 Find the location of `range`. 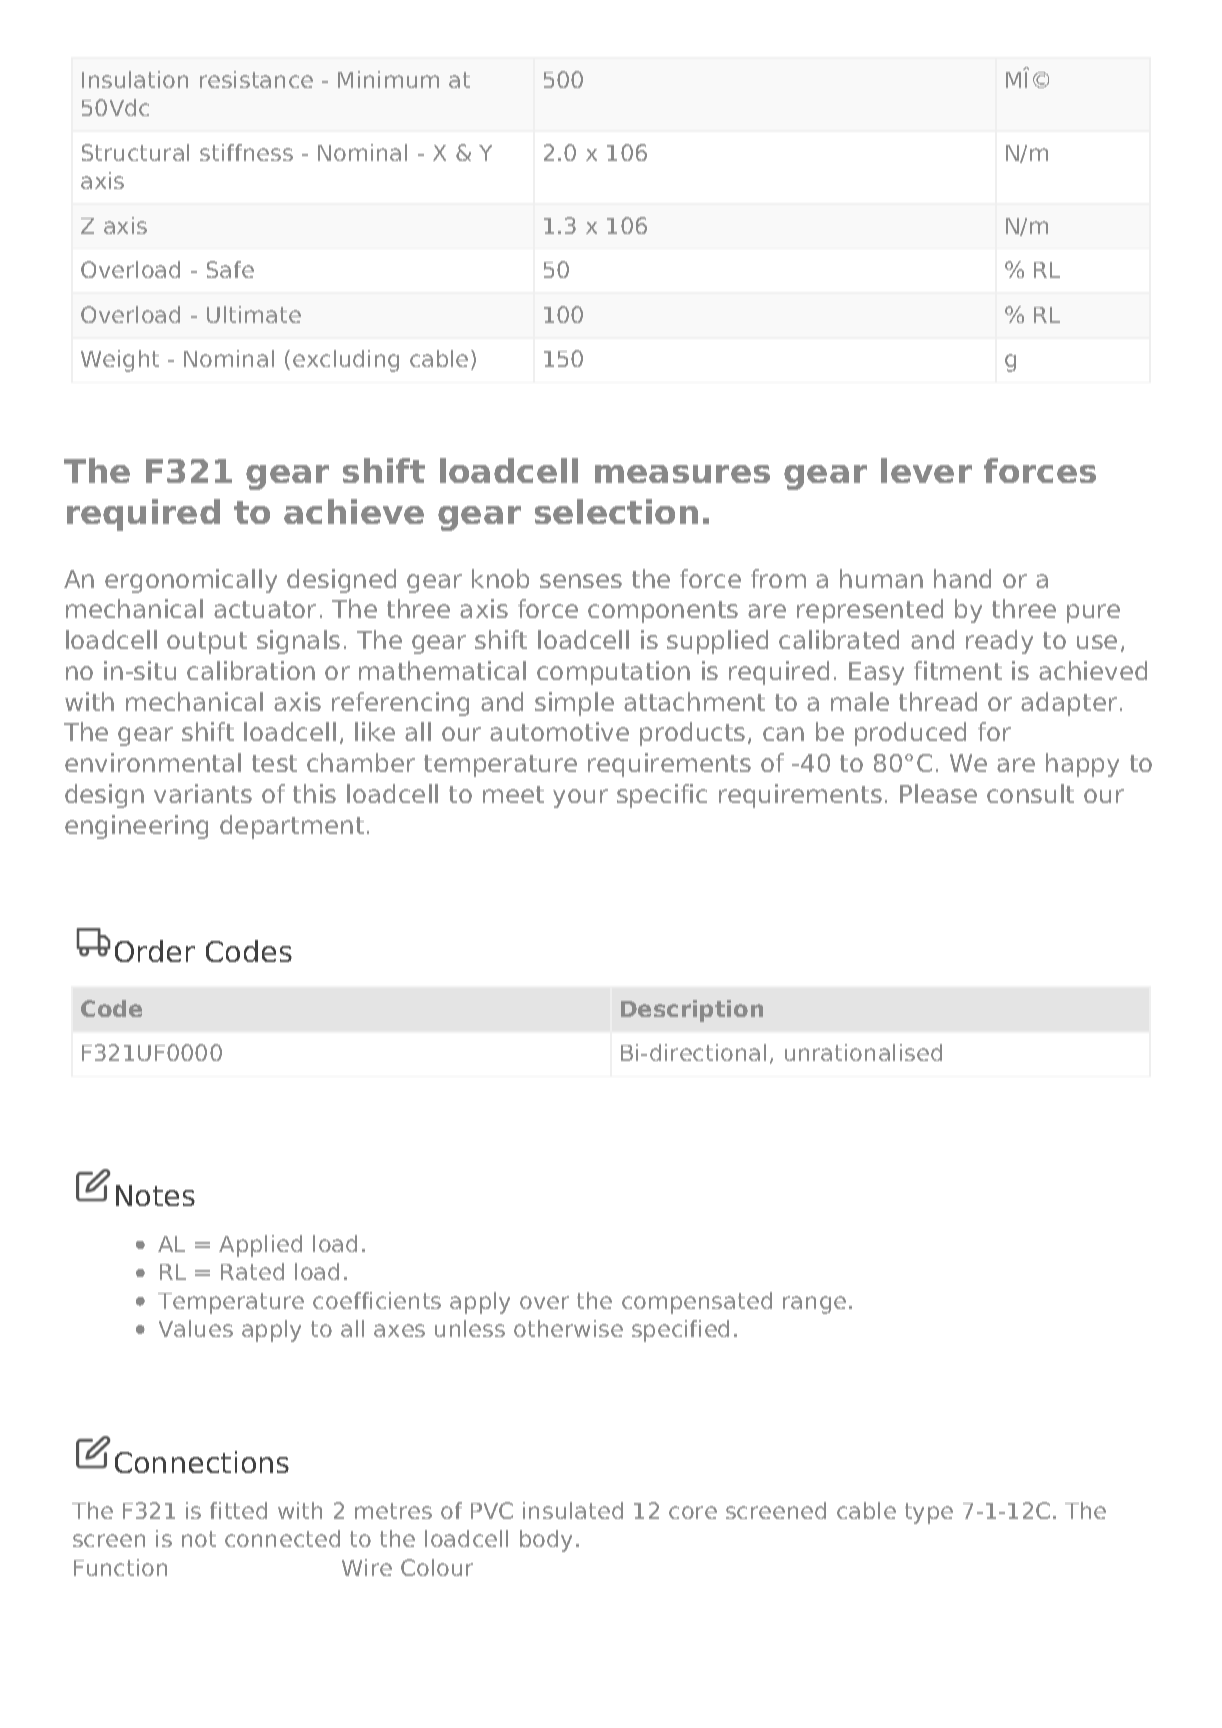

range is located at coordinates (814, 1305).
